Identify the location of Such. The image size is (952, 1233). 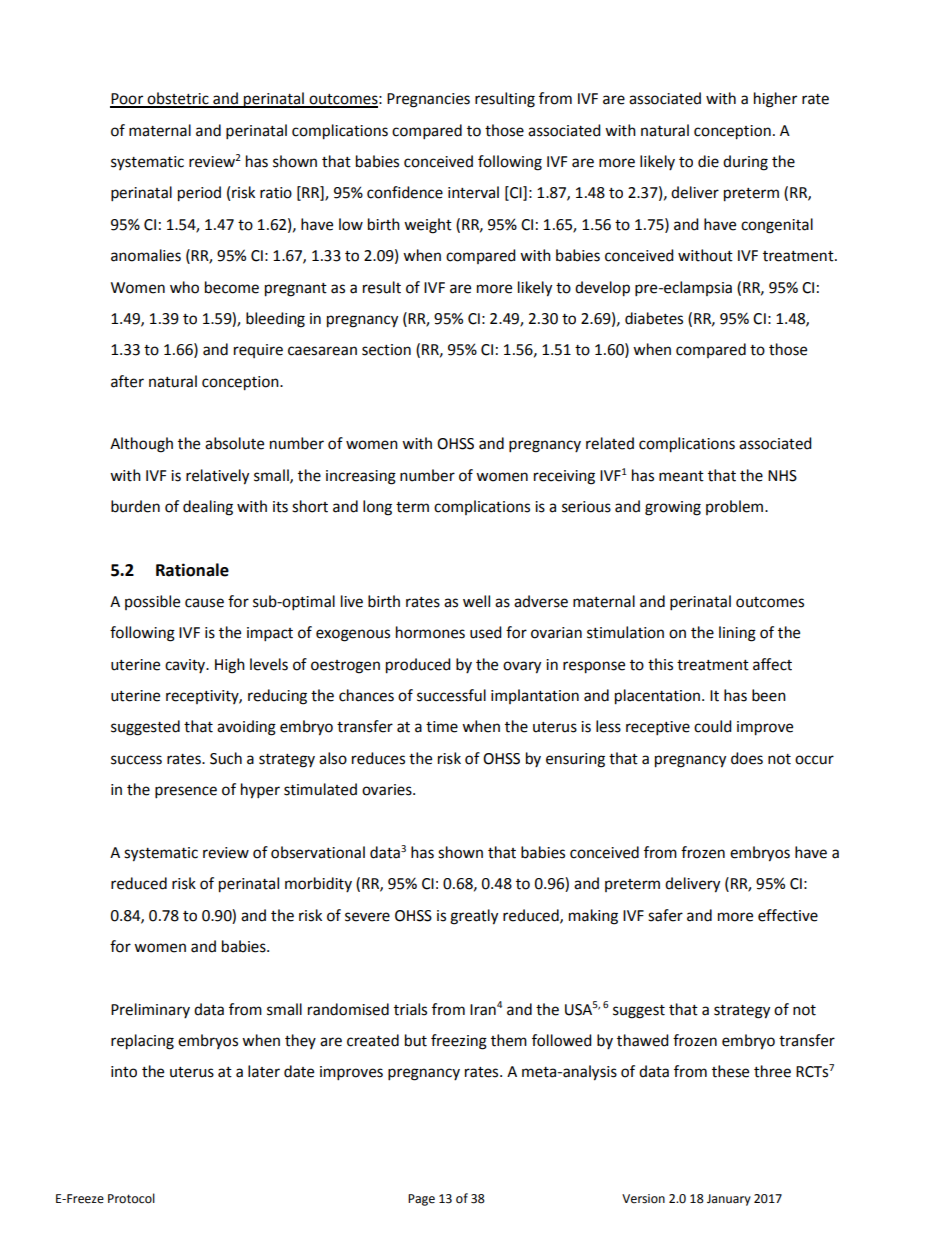
(226, 758).
